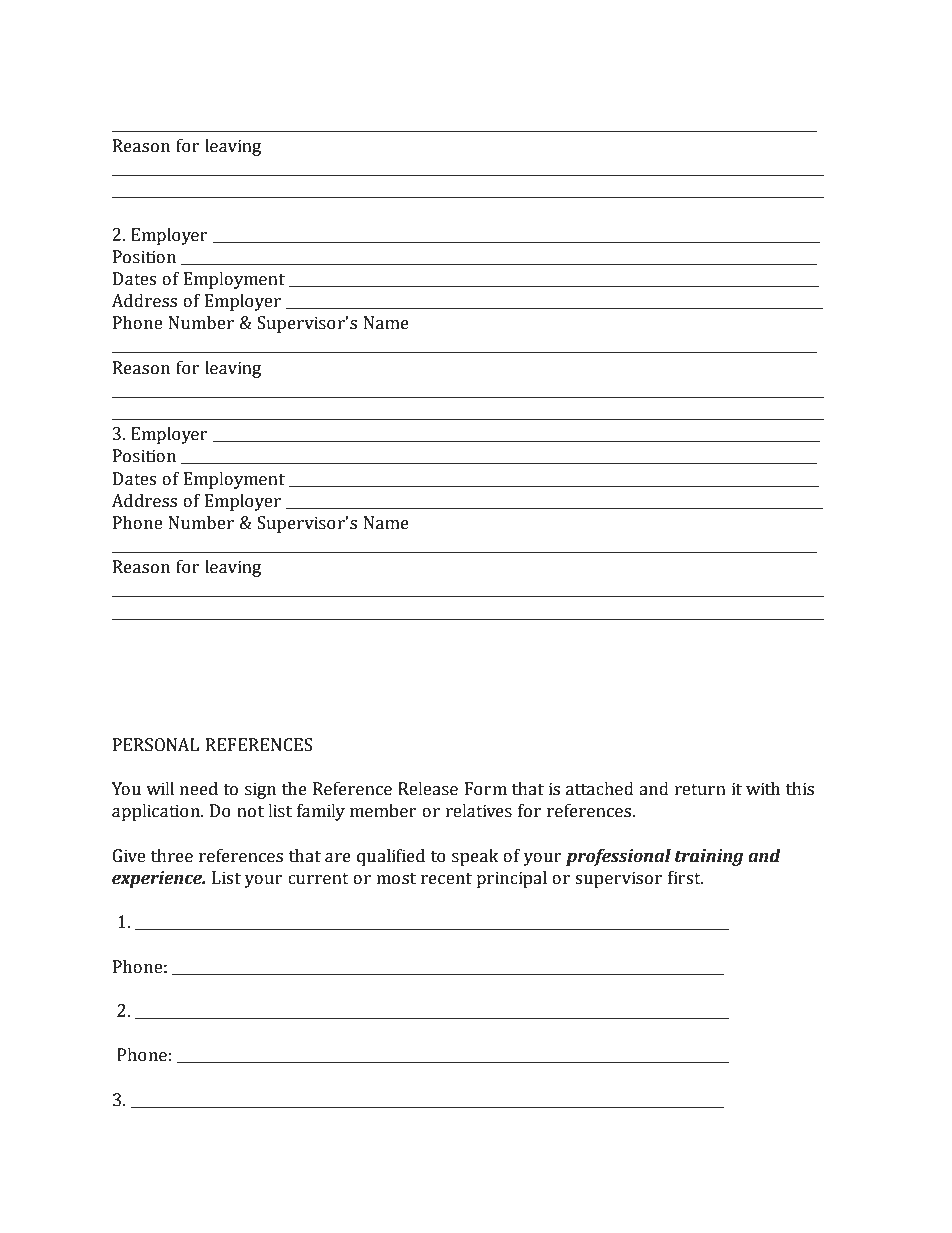  What do you see at coordinates (479, 811) in the document?
I see `relatives` at bounding box center [479, 811].
